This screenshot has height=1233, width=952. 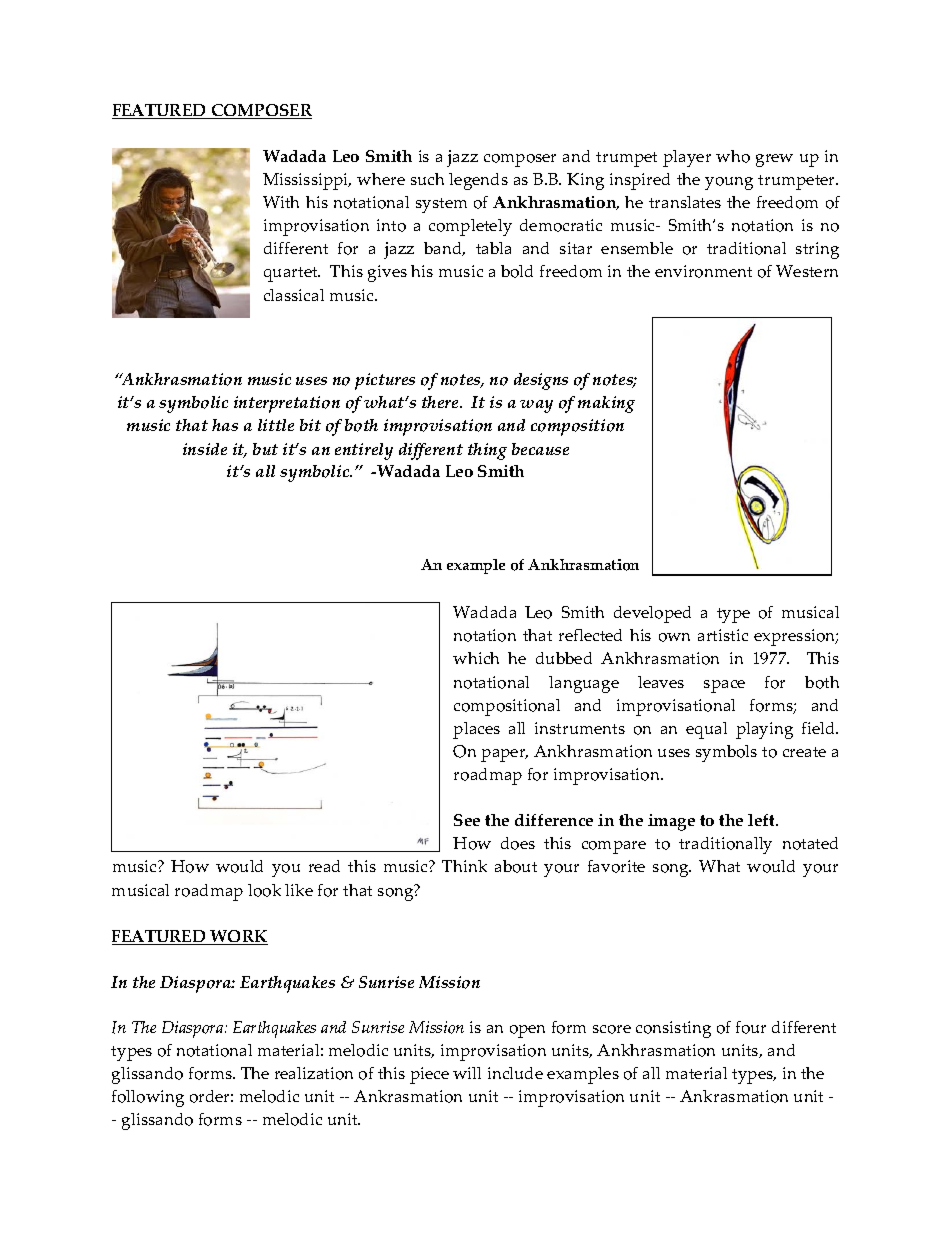 I want to click on four, so click(x=751, y=1027).
